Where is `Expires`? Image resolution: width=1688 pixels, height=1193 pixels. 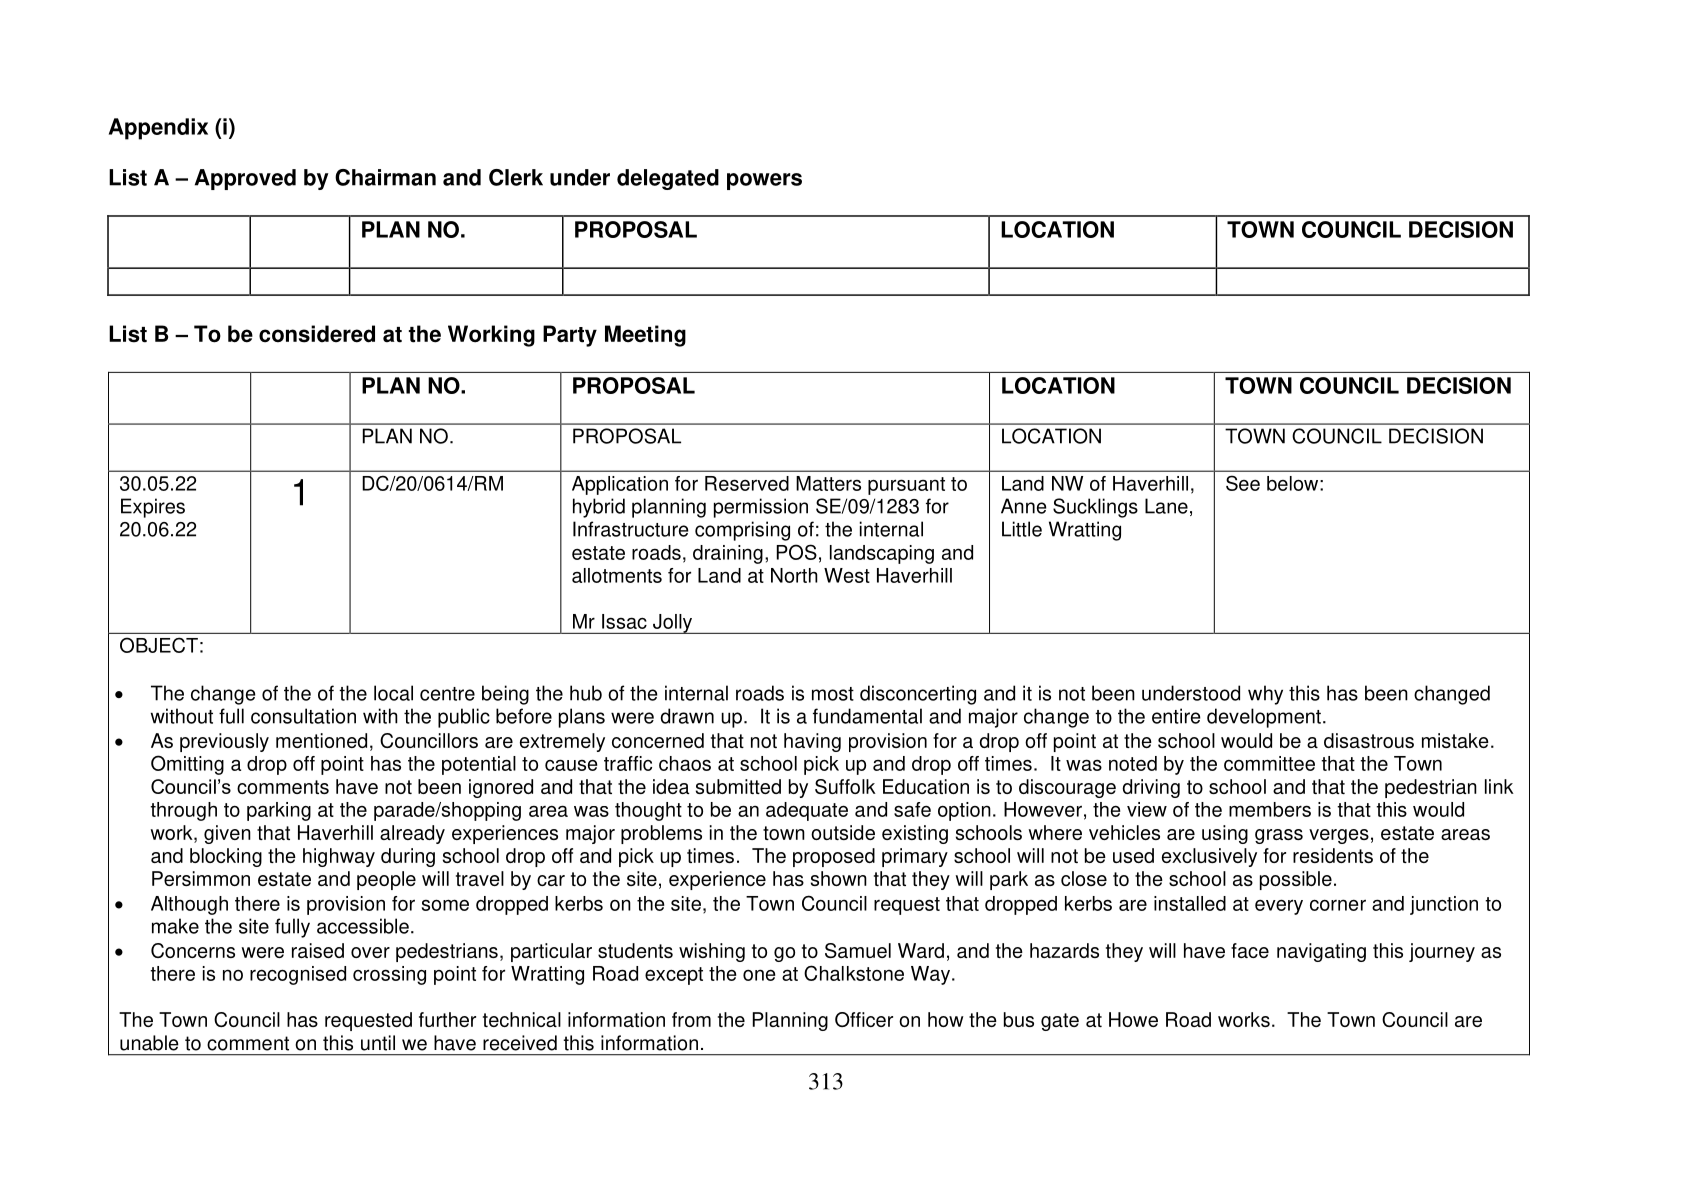 Expires is located at coordinates (153, 508).
